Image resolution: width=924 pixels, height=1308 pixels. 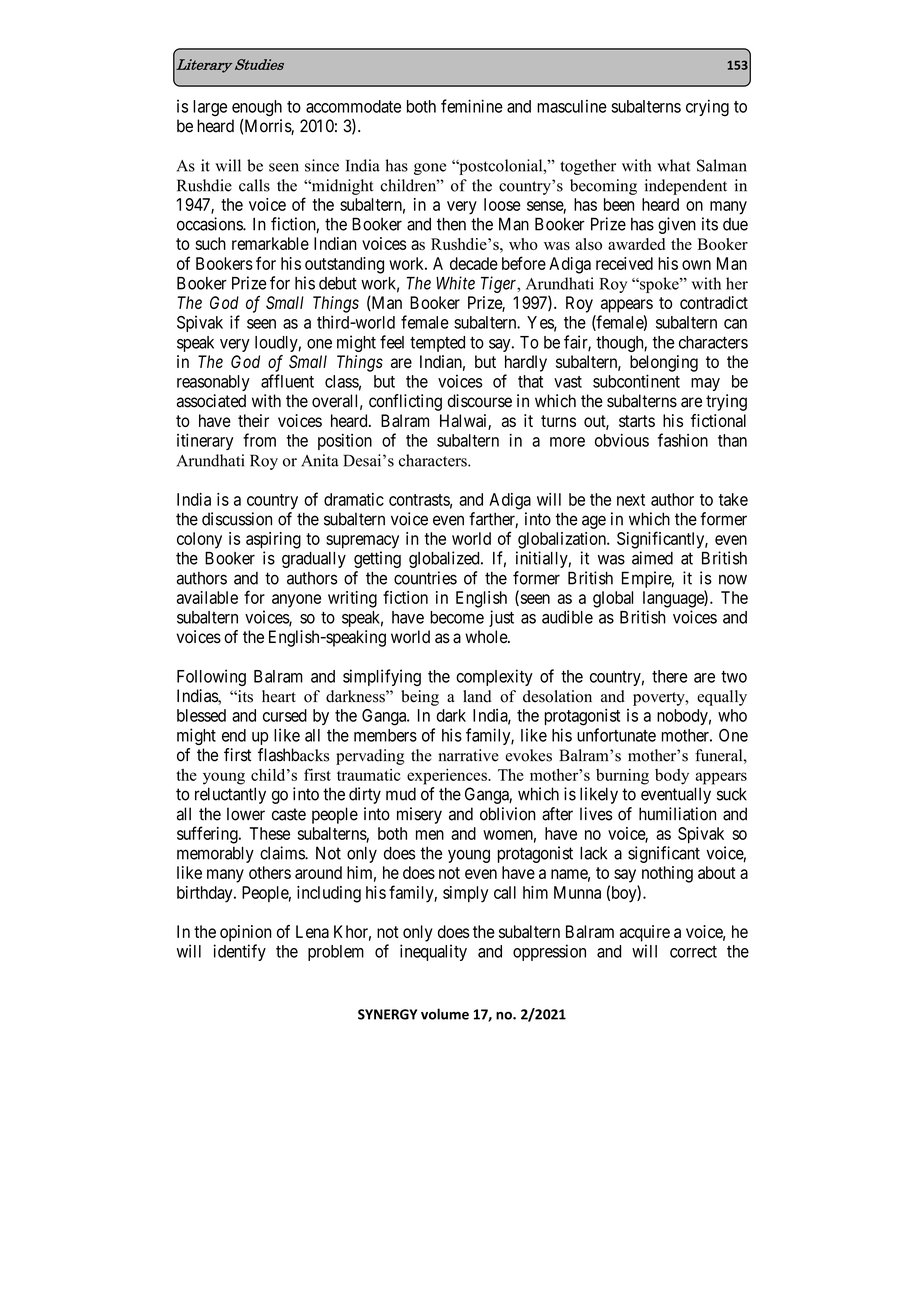 What do you see at coordinates (425, 578) in the screenshot?
I see `countries` at bounding box center [425, 578].
